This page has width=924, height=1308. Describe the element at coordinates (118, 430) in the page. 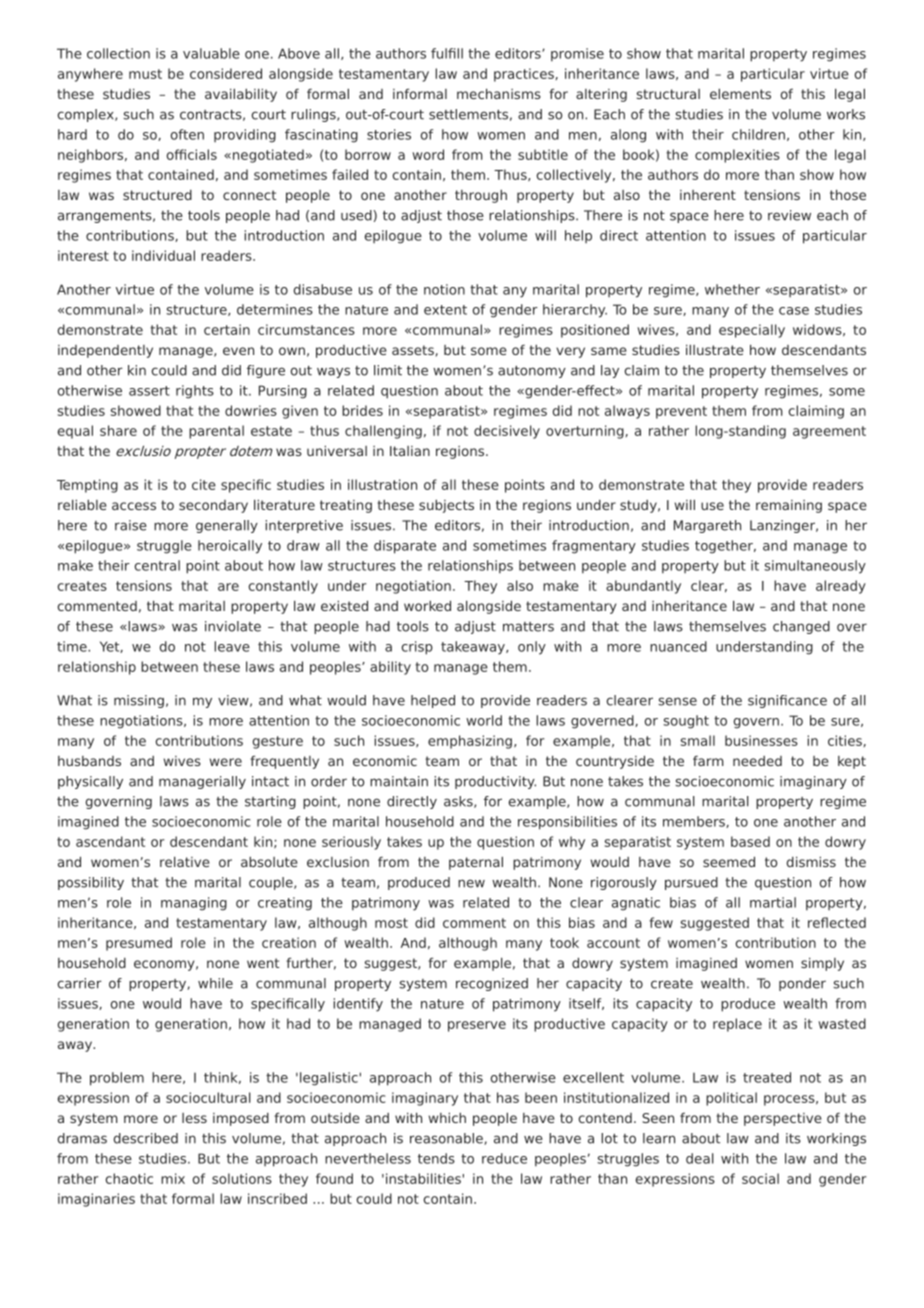

I see `share` at that location.
